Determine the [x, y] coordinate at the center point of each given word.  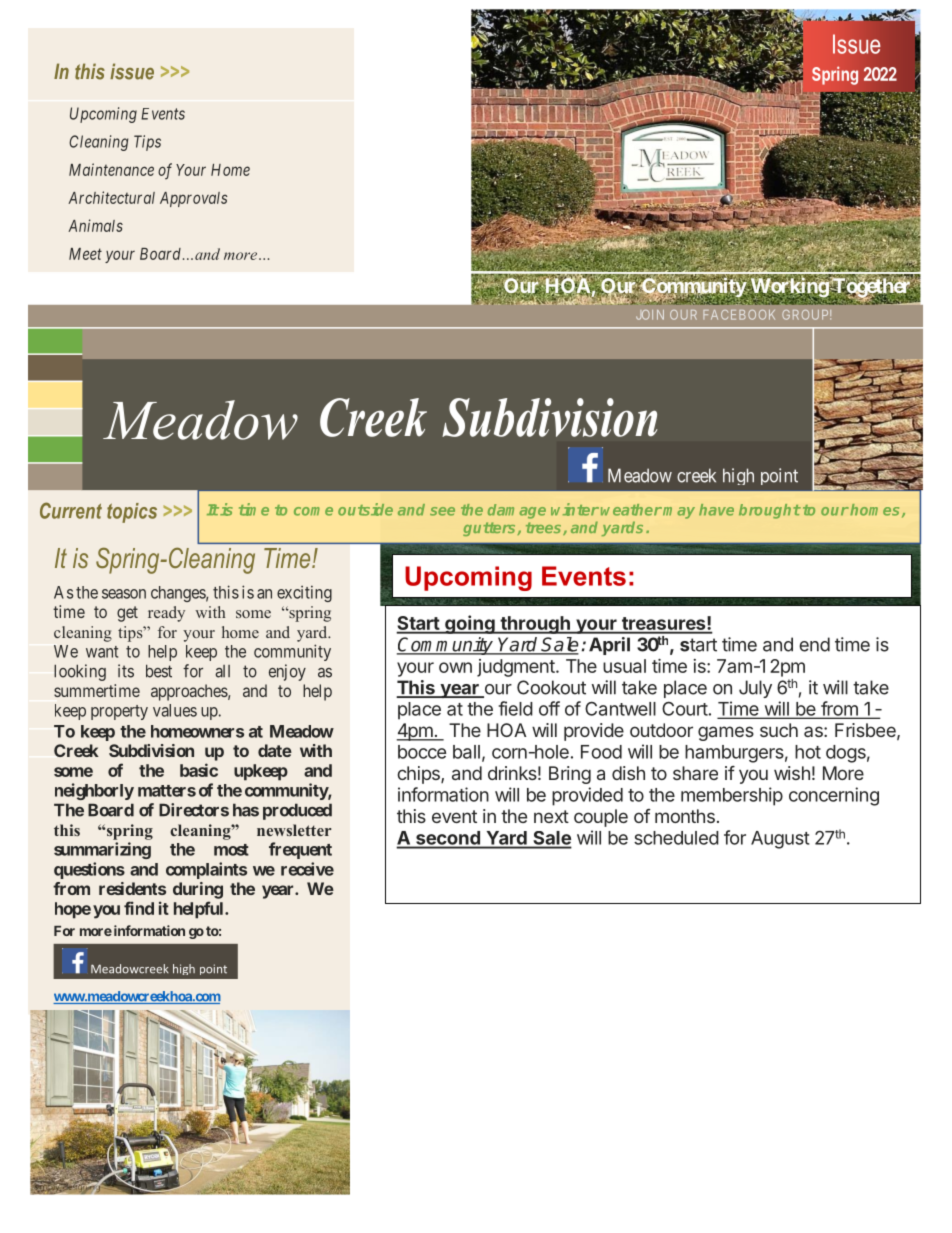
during [198, 890]
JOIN [650, 315]
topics [132, 513]
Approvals [194, 199]
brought [770, 511]
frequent [300, 850]
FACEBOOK [739, 315]
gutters [489, 529]
